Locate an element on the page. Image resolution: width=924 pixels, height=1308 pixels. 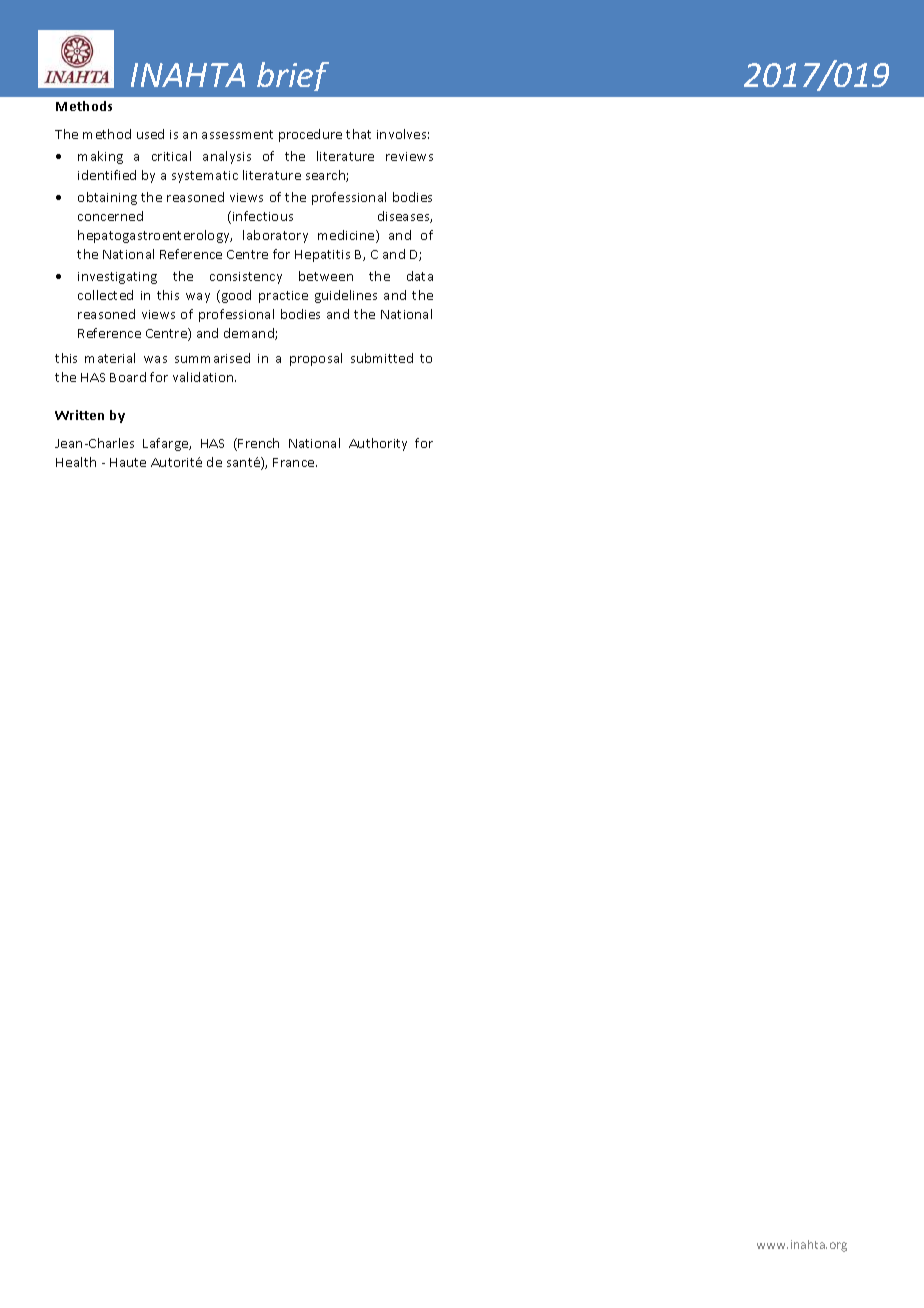
that is located at coordinates (358, 134).
